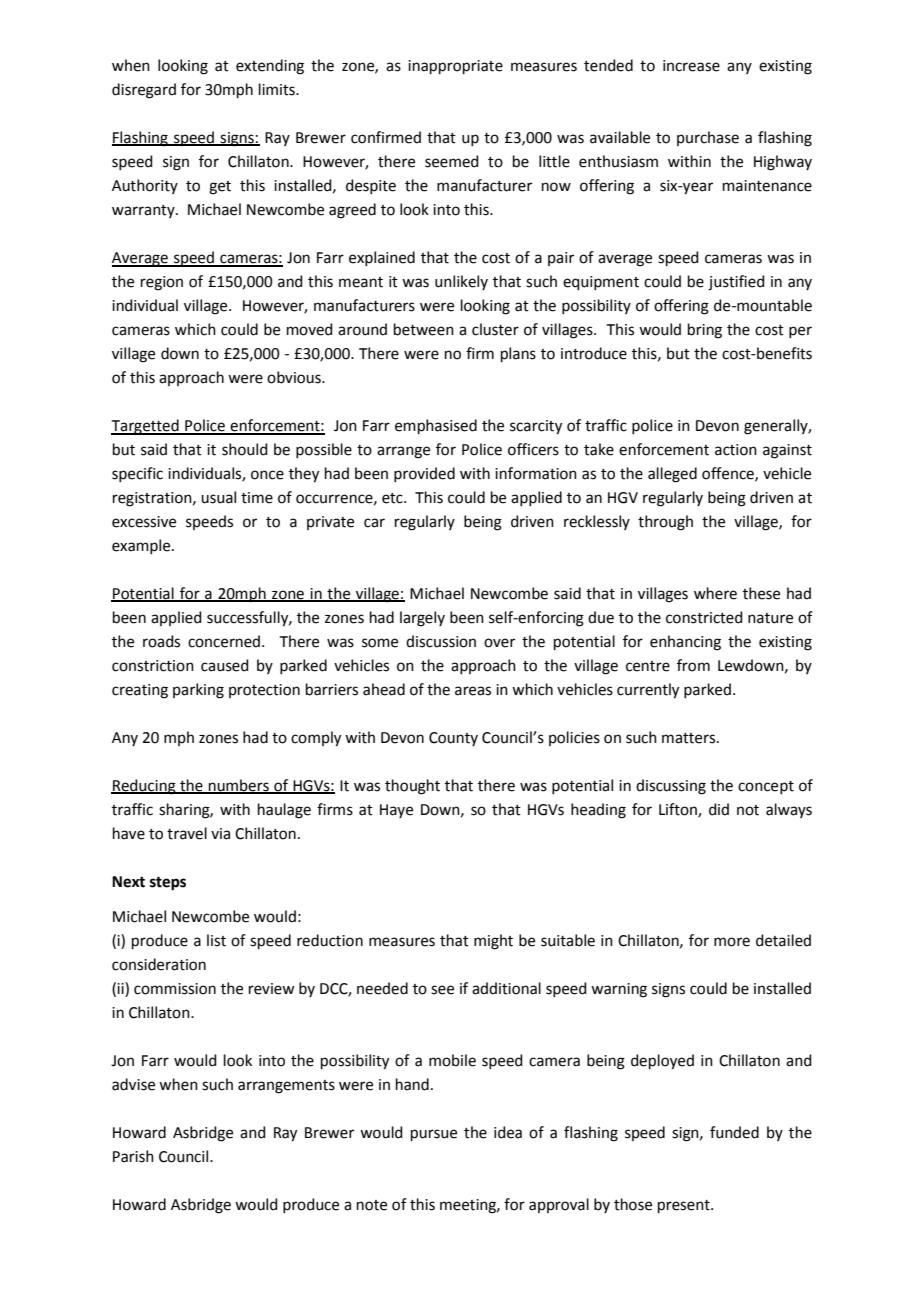 The height and width of the page is (1308, 924). Describe the element at coordinates (665, 523) in the page. I see `through` at that location.
